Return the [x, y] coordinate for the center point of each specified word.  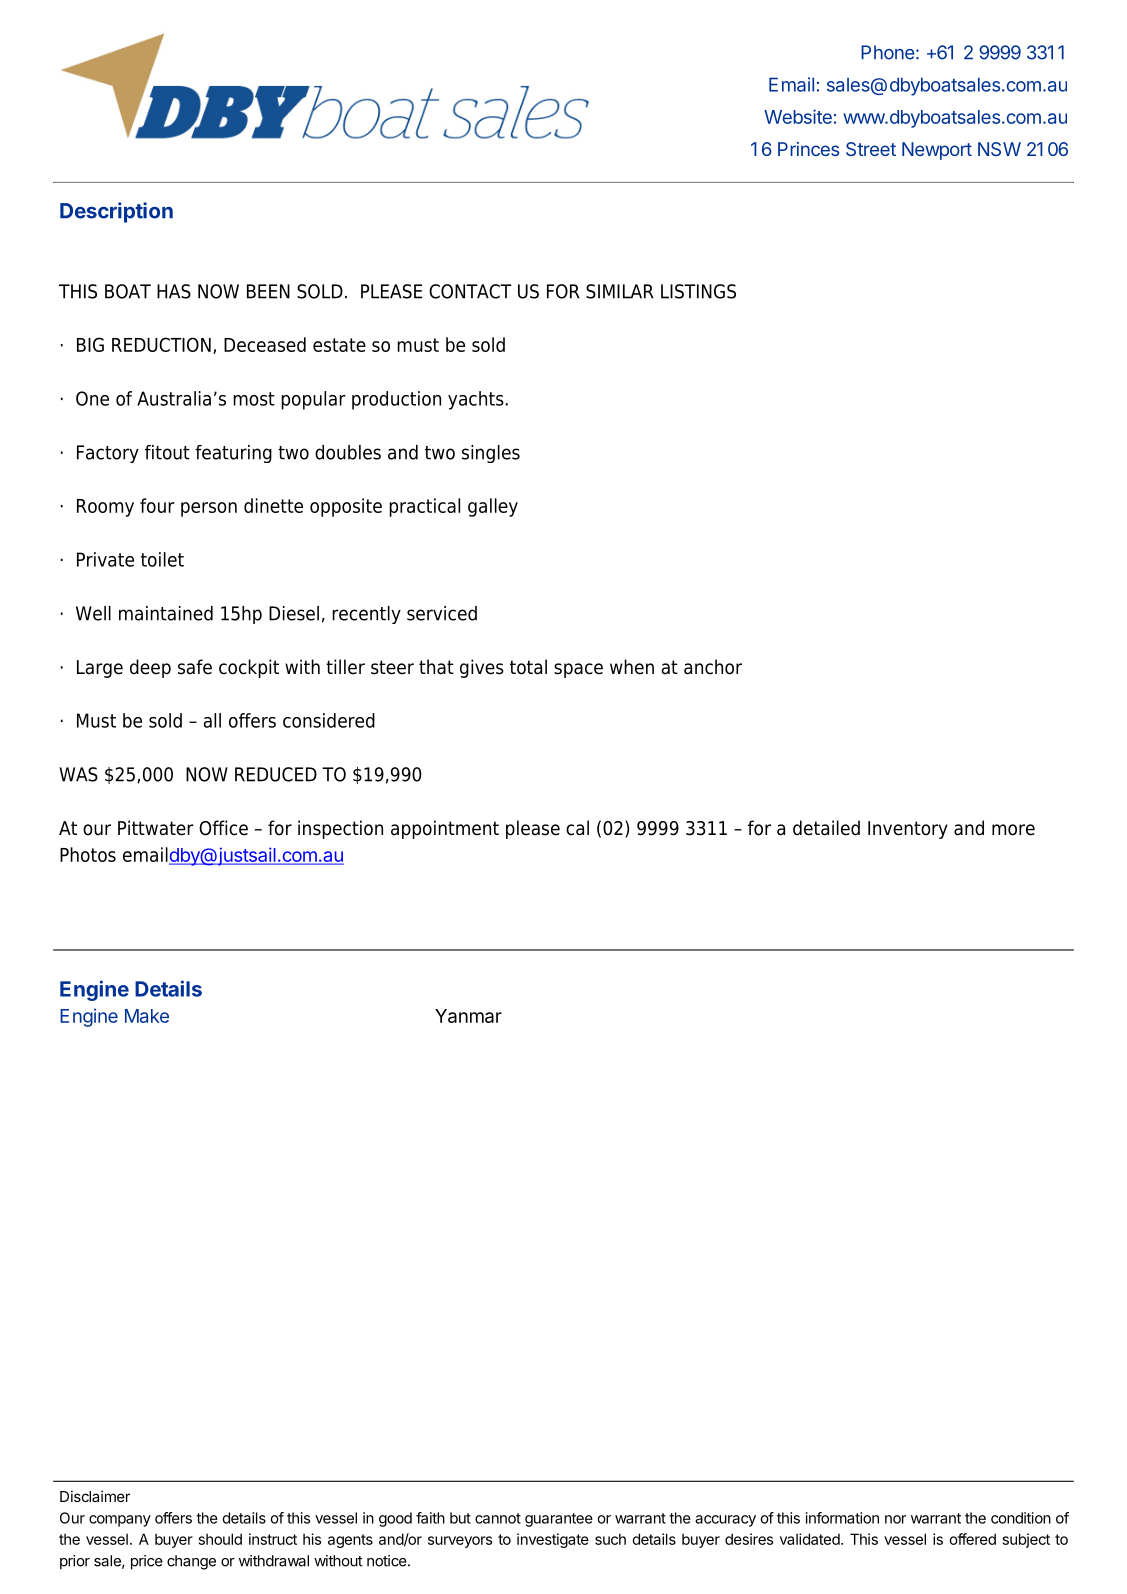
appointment [445, 829]
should [220, 1539]
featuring [233, 454]
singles [491, 454]
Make [147, 1016]
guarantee [559, 1520]
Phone [888, 52]
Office [223, 828]
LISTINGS [698, 291]
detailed [826, 828]
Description [116, 212]
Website [798, 116]
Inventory [908, 830]
